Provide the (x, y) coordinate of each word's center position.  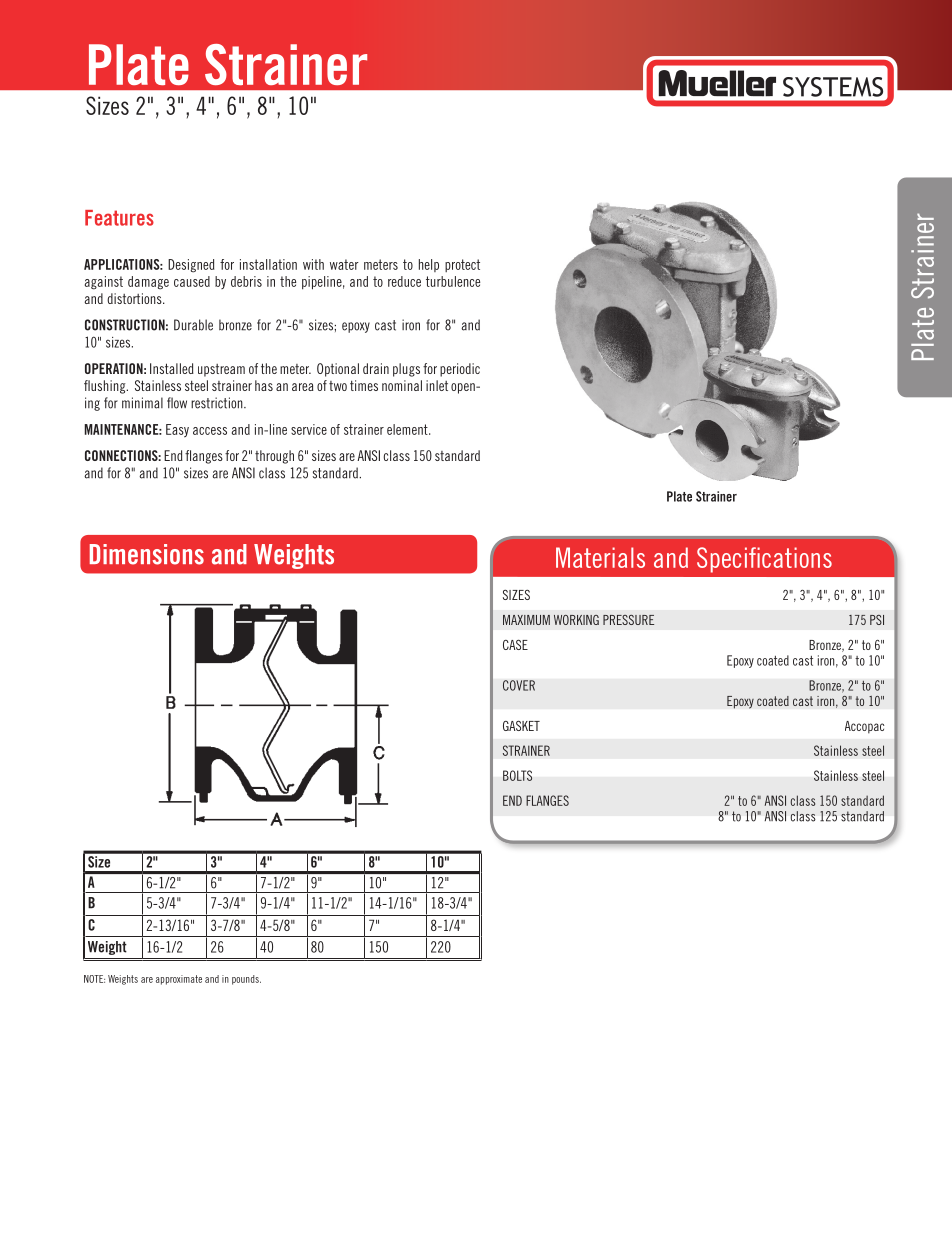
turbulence (453, 281)
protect (462, 265)
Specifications (764, 560)
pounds (246, 980)
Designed (191, 266)
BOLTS (517, 775)
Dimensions (147, 554)
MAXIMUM (526, 620)
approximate (179, 980)
